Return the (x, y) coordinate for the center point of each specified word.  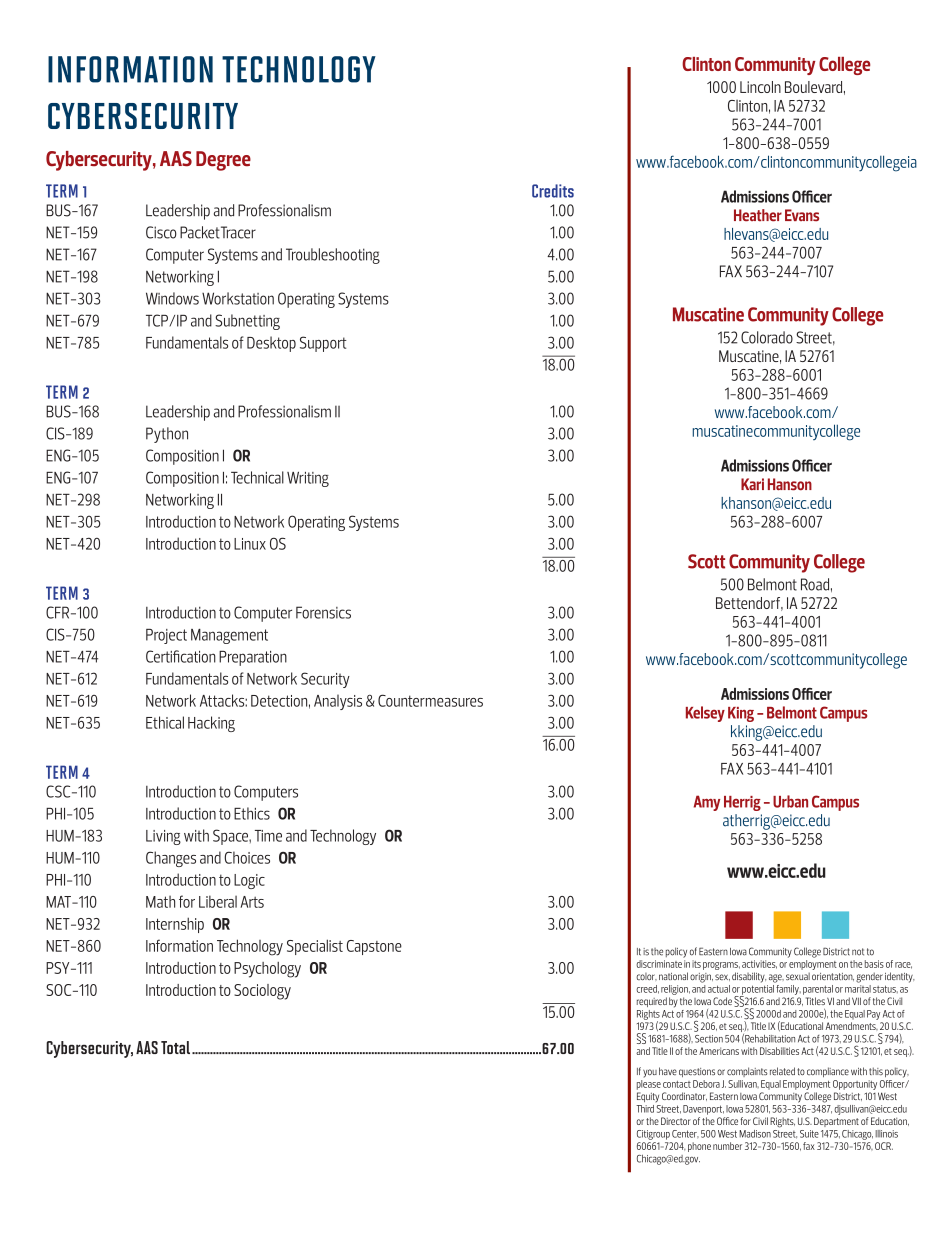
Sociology (262, 992)
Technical (257, 477)
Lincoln (760, 87)
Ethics (252, 813)
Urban (790, 801)
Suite (809, 1134)
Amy (707, 803)
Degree (223, 161)
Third (645, 1109)
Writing (308, 479)
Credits (553, 191)
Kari (752, 484)
